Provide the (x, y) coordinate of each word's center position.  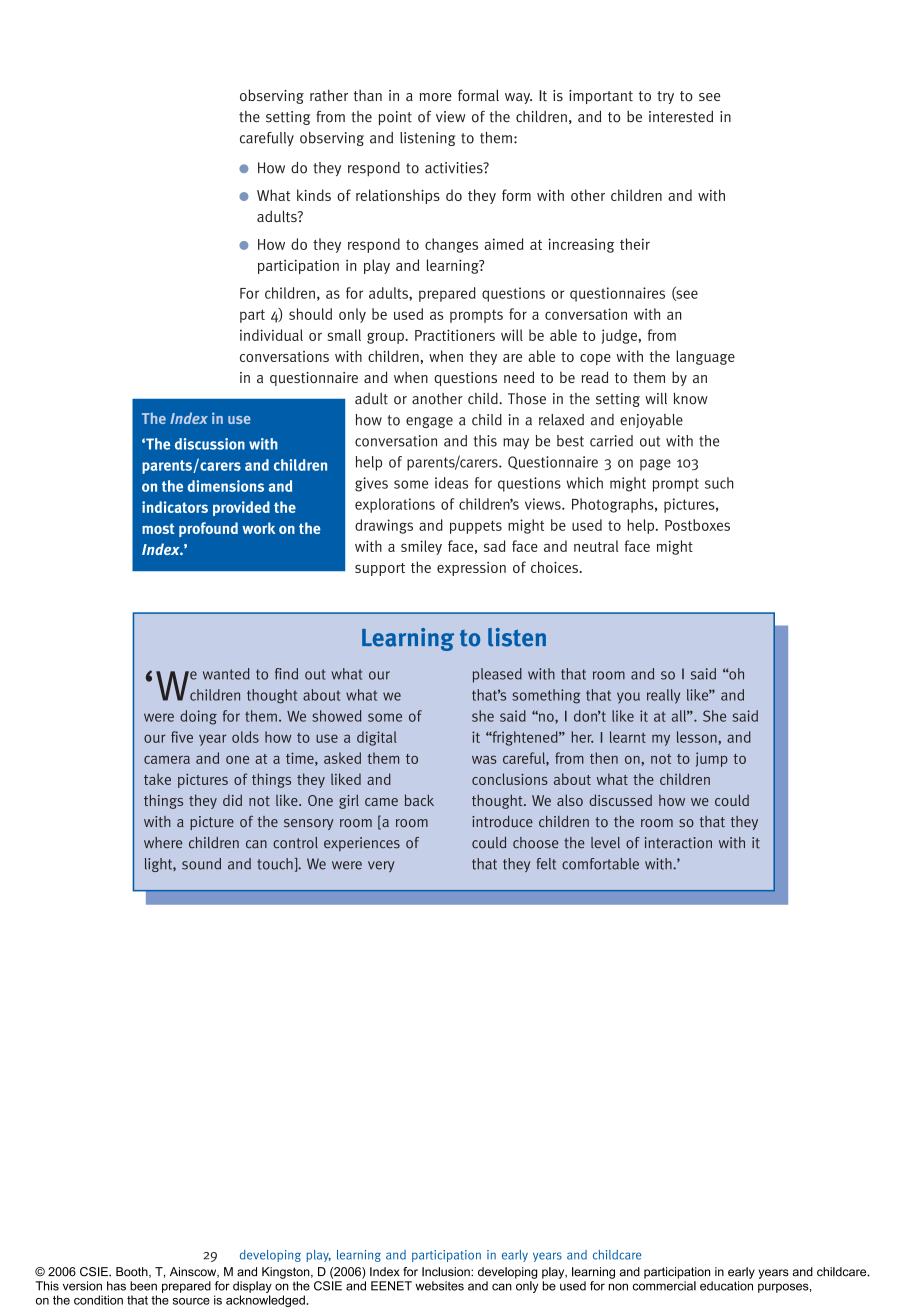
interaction (678, 843)
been (143, 1286)
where (163, 843)
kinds (314, 195)
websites (439, 1286)
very (381, 866)
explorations (395, 505)
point (395, 118)
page (655, 465)
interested (681, 117)
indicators (175, 507)
